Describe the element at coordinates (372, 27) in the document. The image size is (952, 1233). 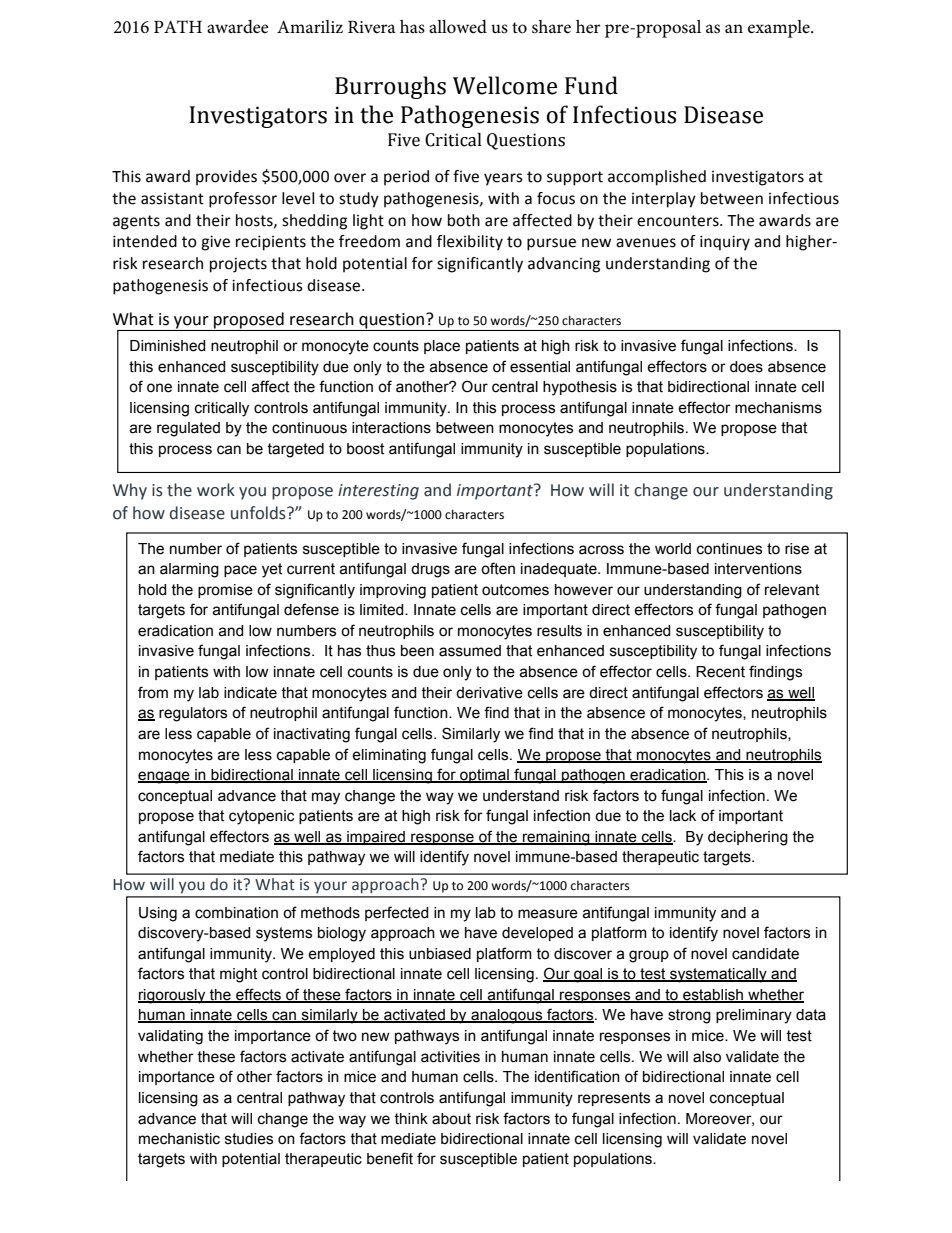
I see `Rivera` at that location.
